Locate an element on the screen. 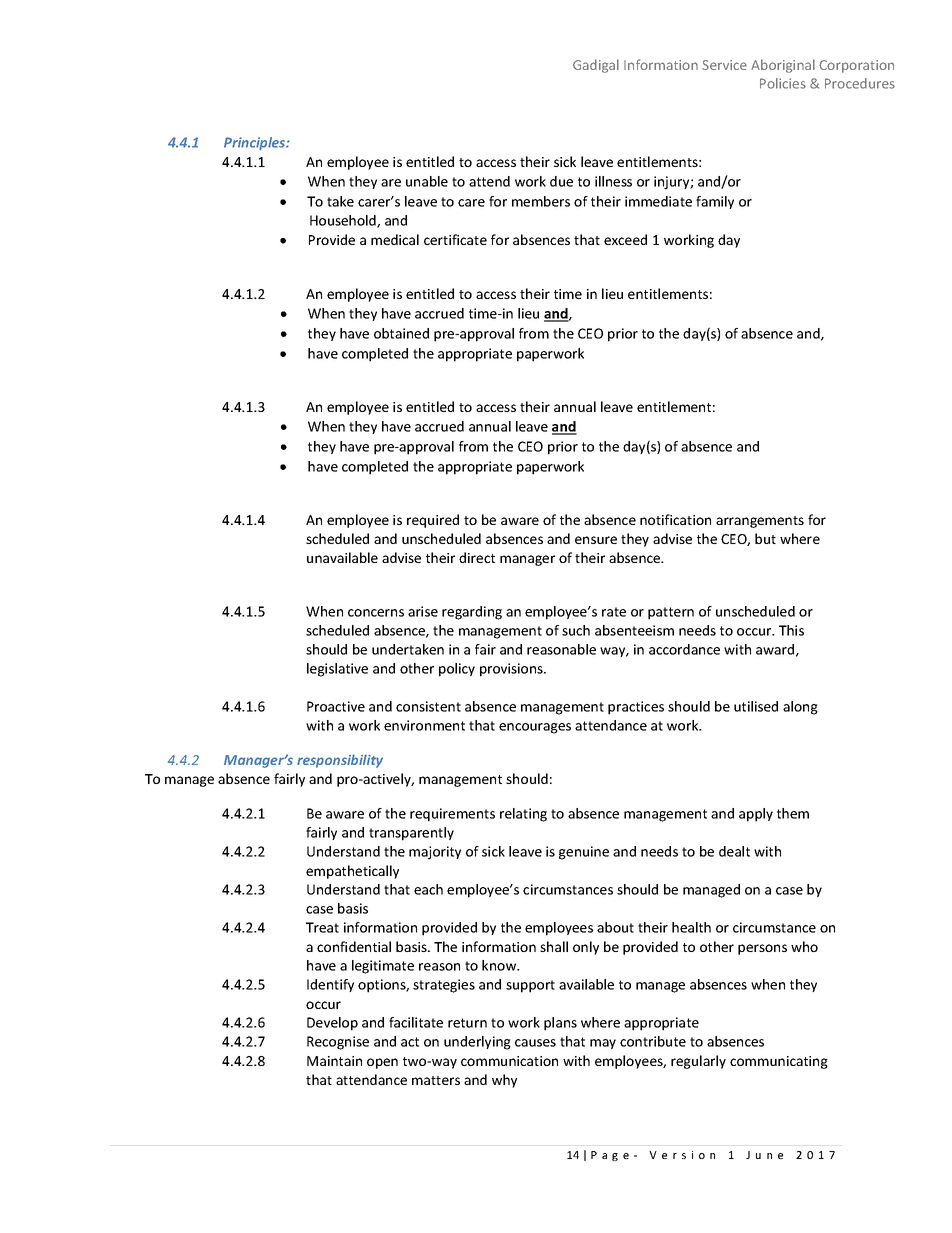  This is located at coordinates (791, 630).
